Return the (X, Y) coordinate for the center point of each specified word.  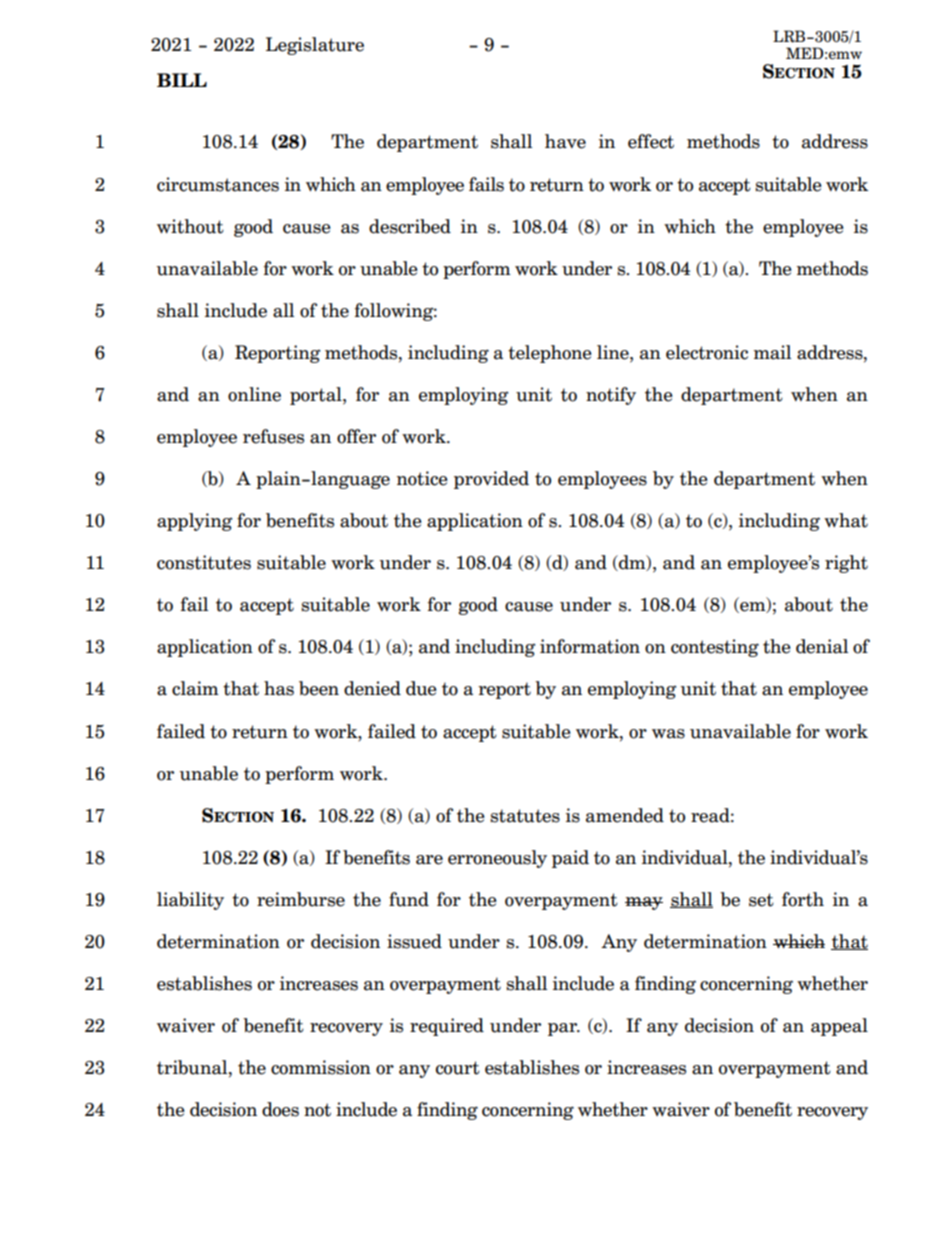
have (565, 141)
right (846, 564)
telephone (550, 354)
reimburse (301, 899)
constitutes (204, 562)
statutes (525, 816)
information (590, 646)
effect (651, 141)
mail (772, 352)
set (761, 900)
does (280, 1109)
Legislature (315, 46)
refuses (273, 436)
